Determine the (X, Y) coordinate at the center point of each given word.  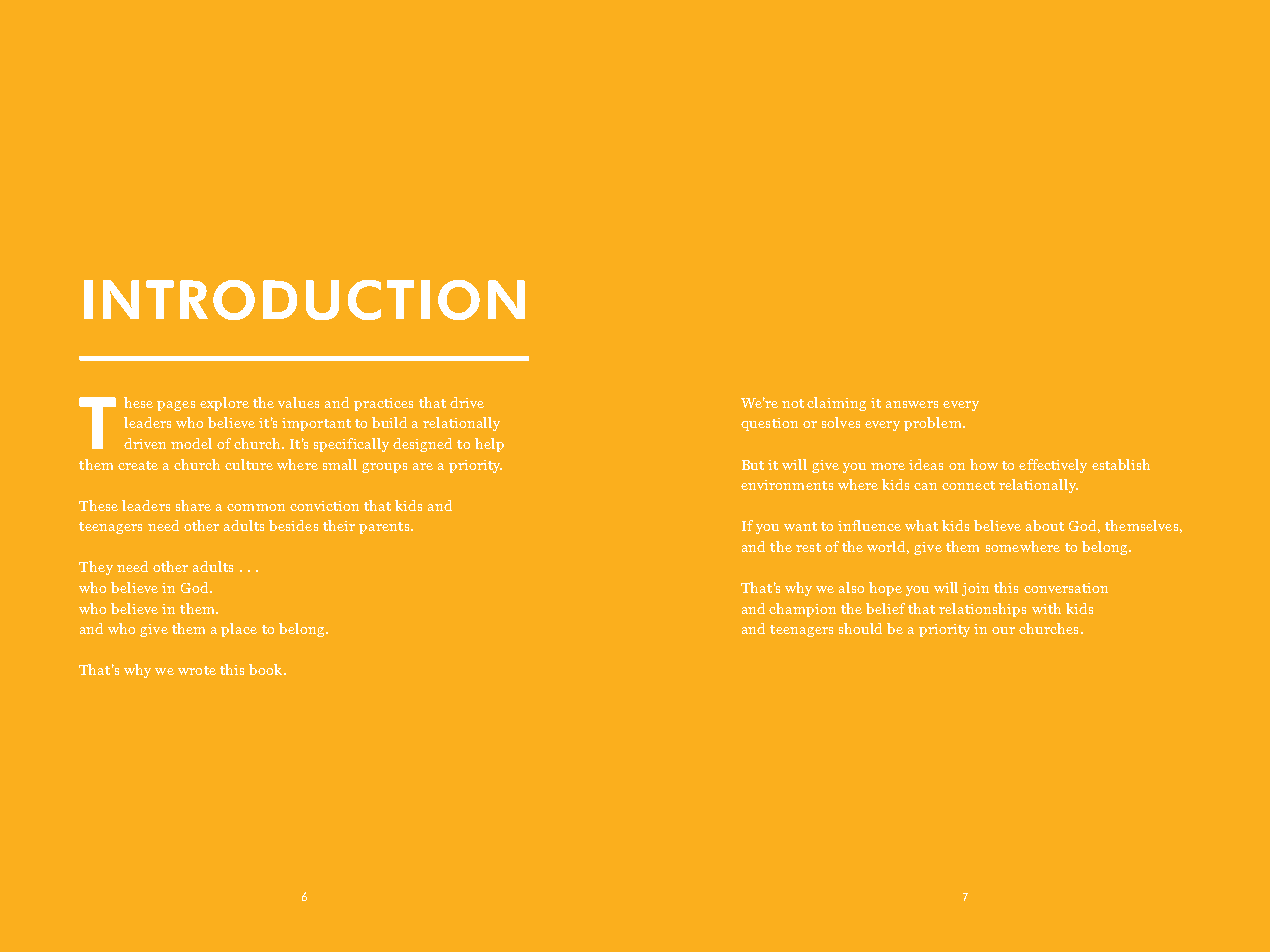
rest (808, 547)
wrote (197, 670)
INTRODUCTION (304, 300)
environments (787, 485)
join (975, 589)
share (193, 505)
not (793, 403)
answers (912, 404)
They (96, 568)
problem (934, 424)
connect (968, 485)
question (769, 424)
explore (224, 404)
